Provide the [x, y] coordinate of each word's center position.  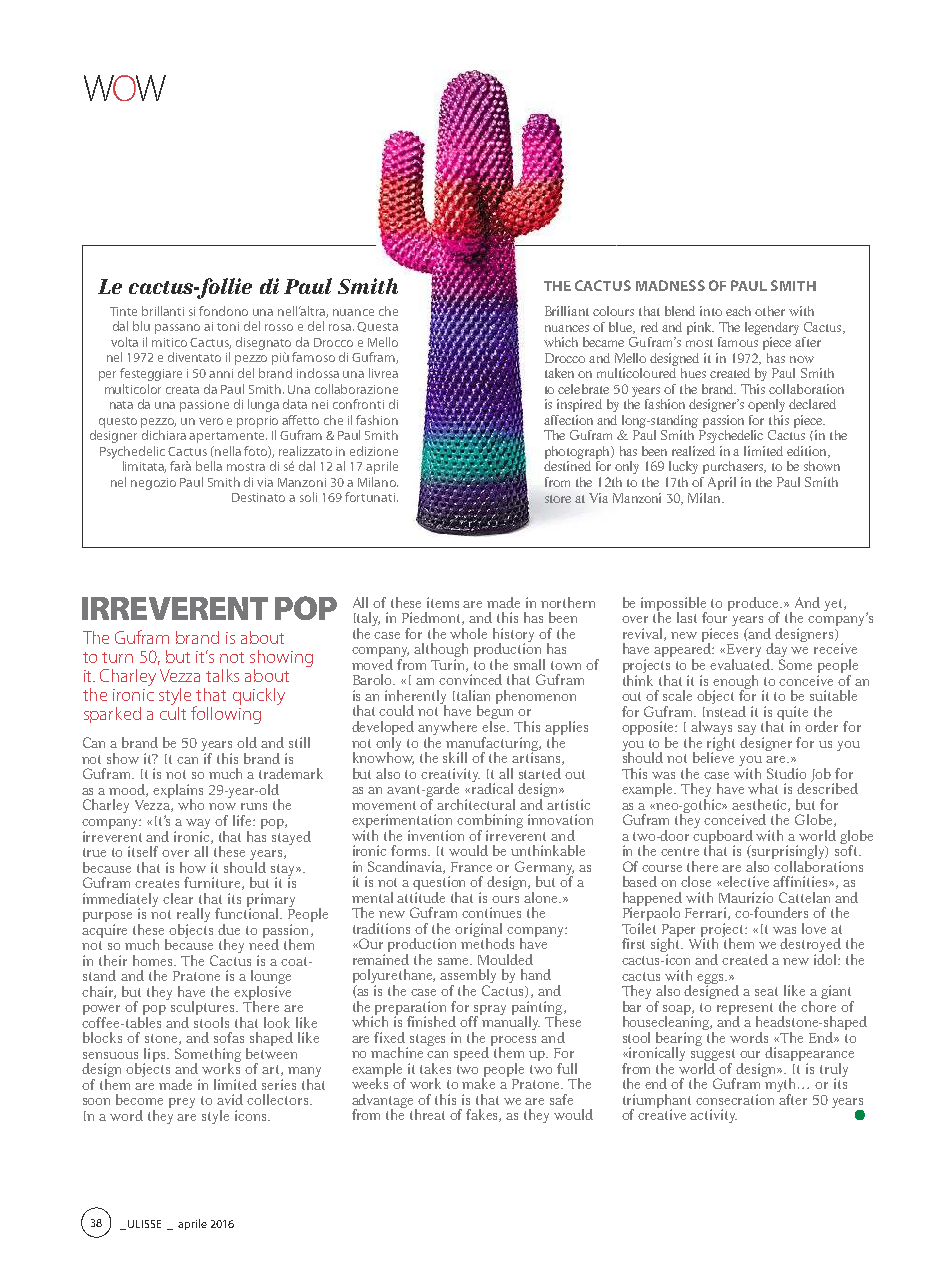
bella [209, 466]
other [770, 311]
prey [182, 1103]
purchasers [734, 467]
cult [173, 712]
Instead [724, 710]
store [558, 499]
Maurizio [746, 897]
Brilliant [567, 311]
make [478, 1082]
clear [178, 898]
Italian [471, 695]
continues [491, 912]
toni [228, 326]
